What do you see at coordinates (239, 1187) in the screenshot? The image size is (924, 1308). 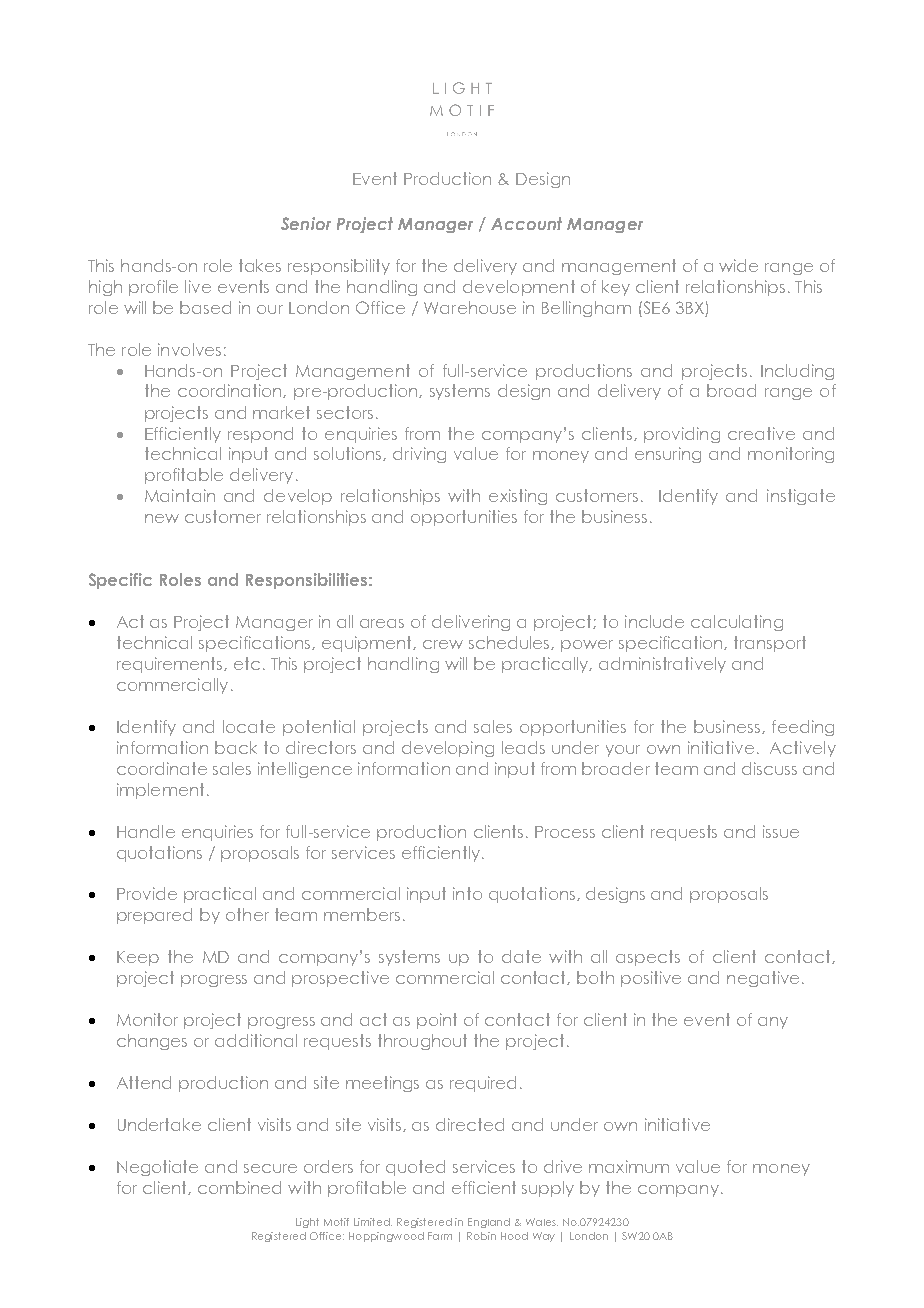 I see `combined` at bounding box center [239, 1187].
